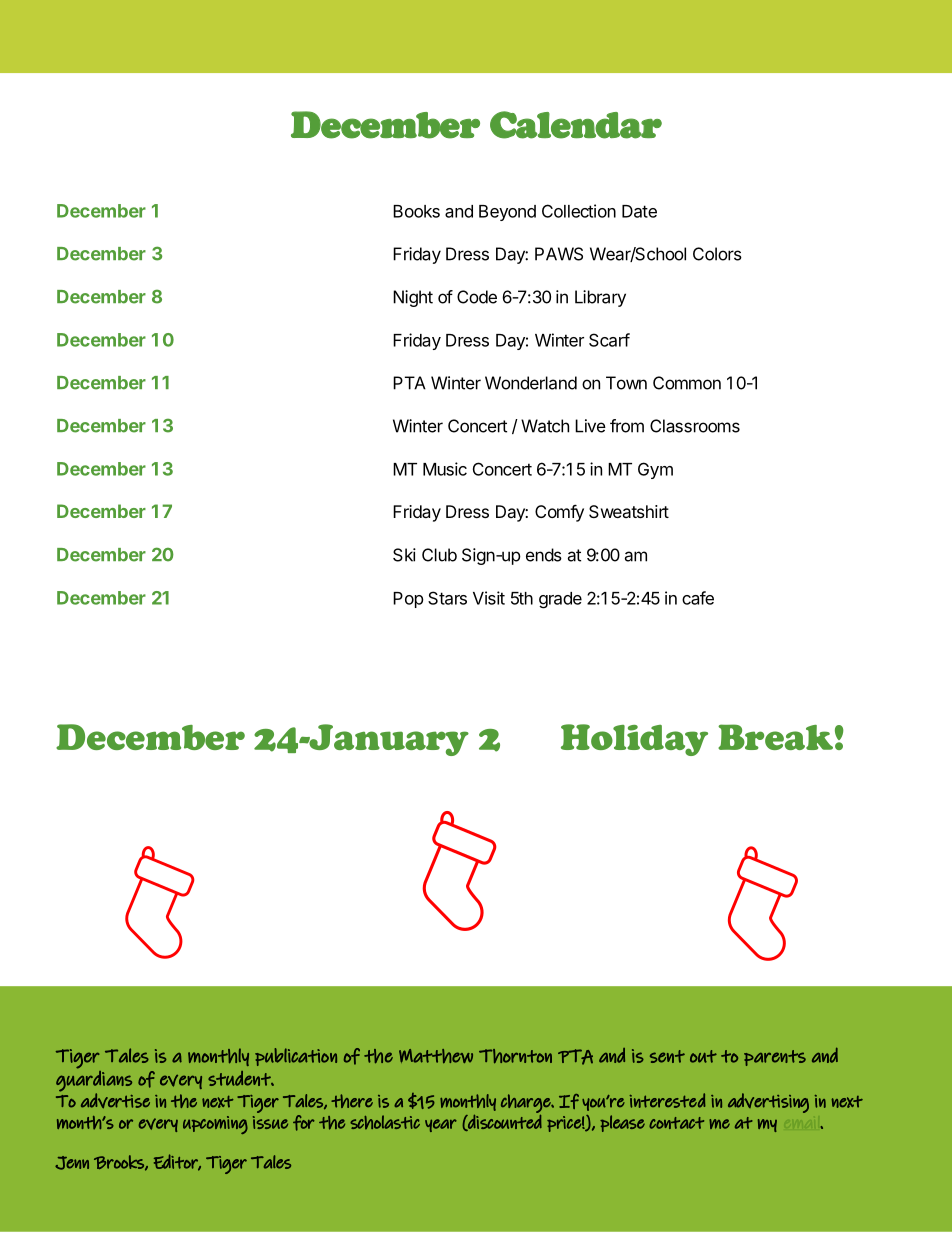 This screenshot has height=1233, width=952. What do you see at coordinates (717, 254) in the screenshot?
I see `Colors` at bounding box center [717, 254].
